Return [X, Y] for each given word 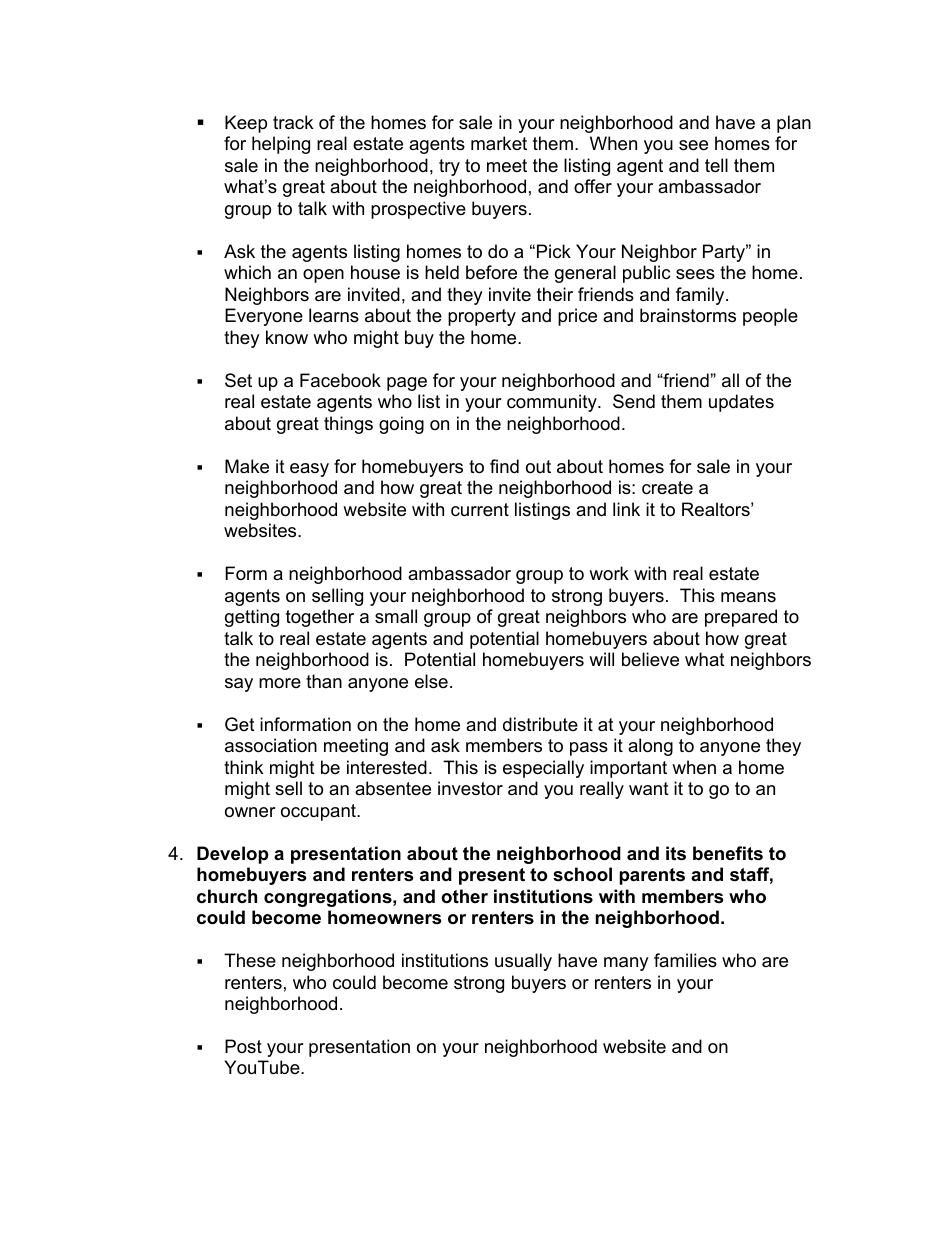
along [650, 747]
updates [741, 403]
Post [243, 1046]
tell [716, 165]
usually [523, 962]
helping [281, 145]
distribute [540, 724]
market [499, 143]
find [504, 466]
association [271, 745]
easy [309, 470]
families [685, 960]
